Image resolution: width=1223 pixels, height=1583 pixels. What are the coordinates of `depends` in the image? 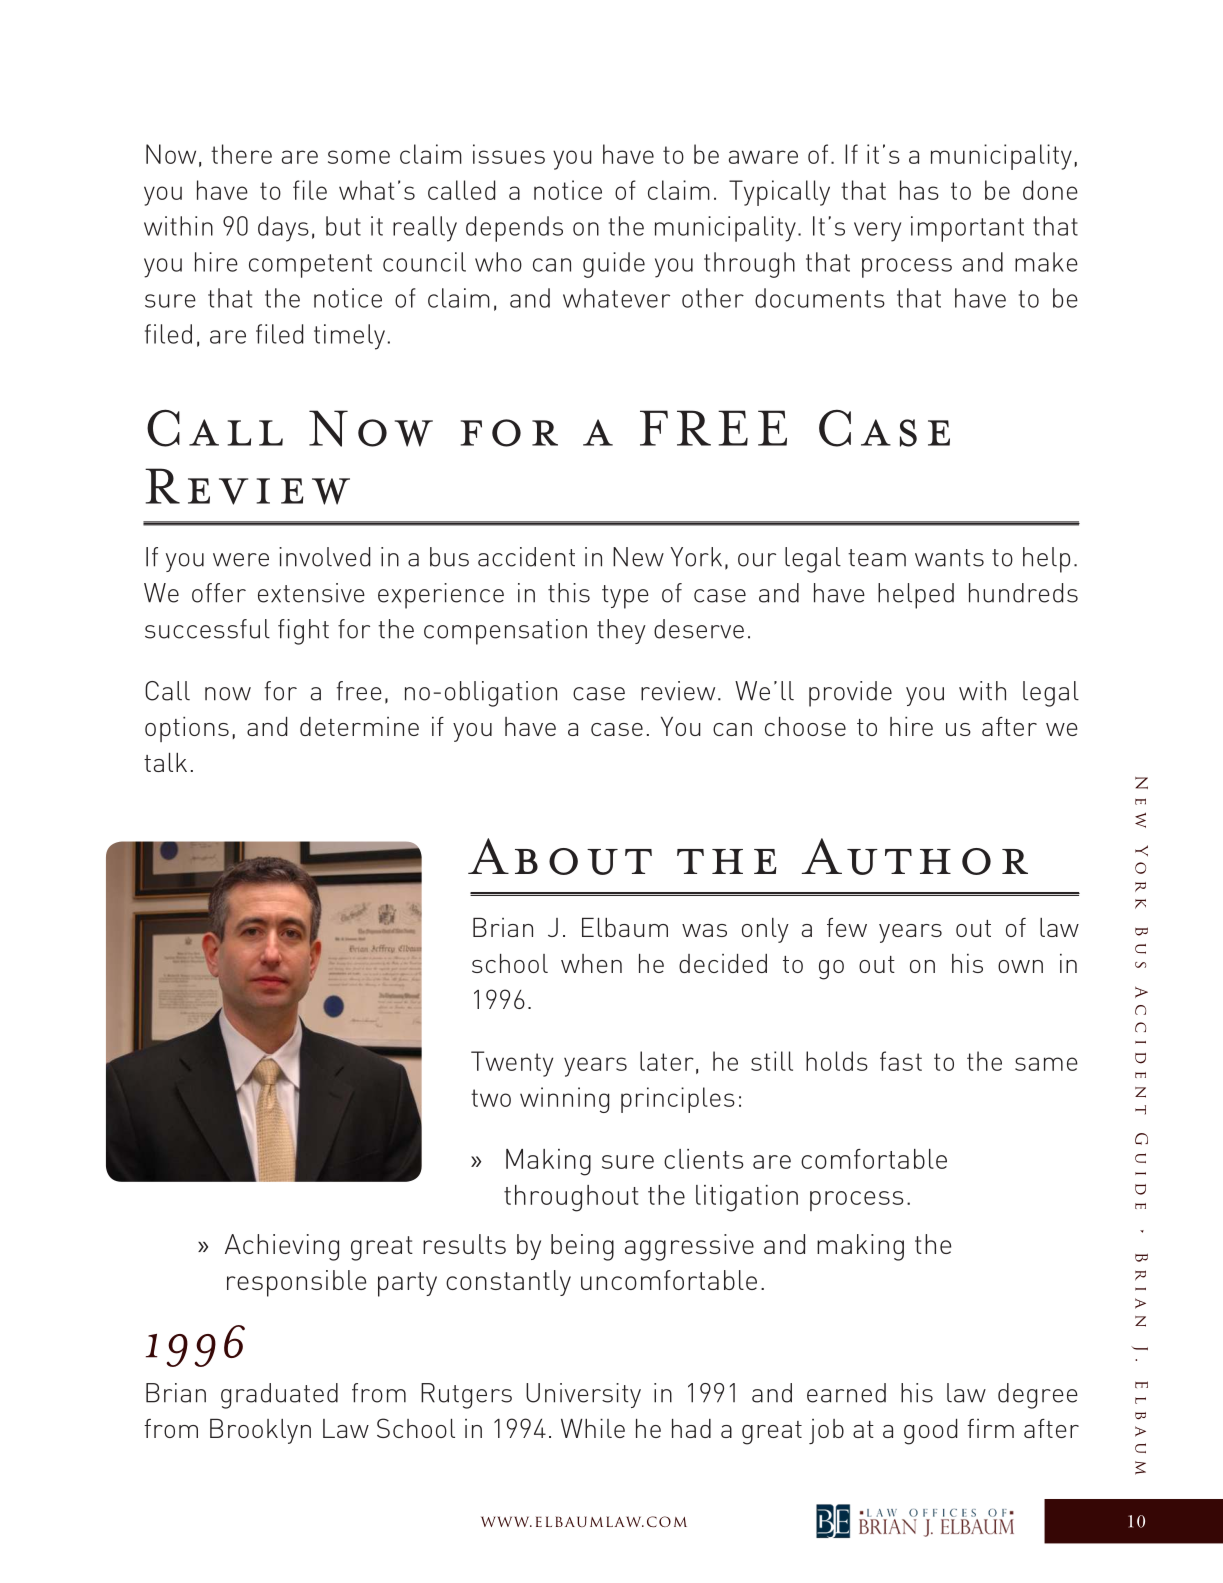 It's located at (514, 229).
